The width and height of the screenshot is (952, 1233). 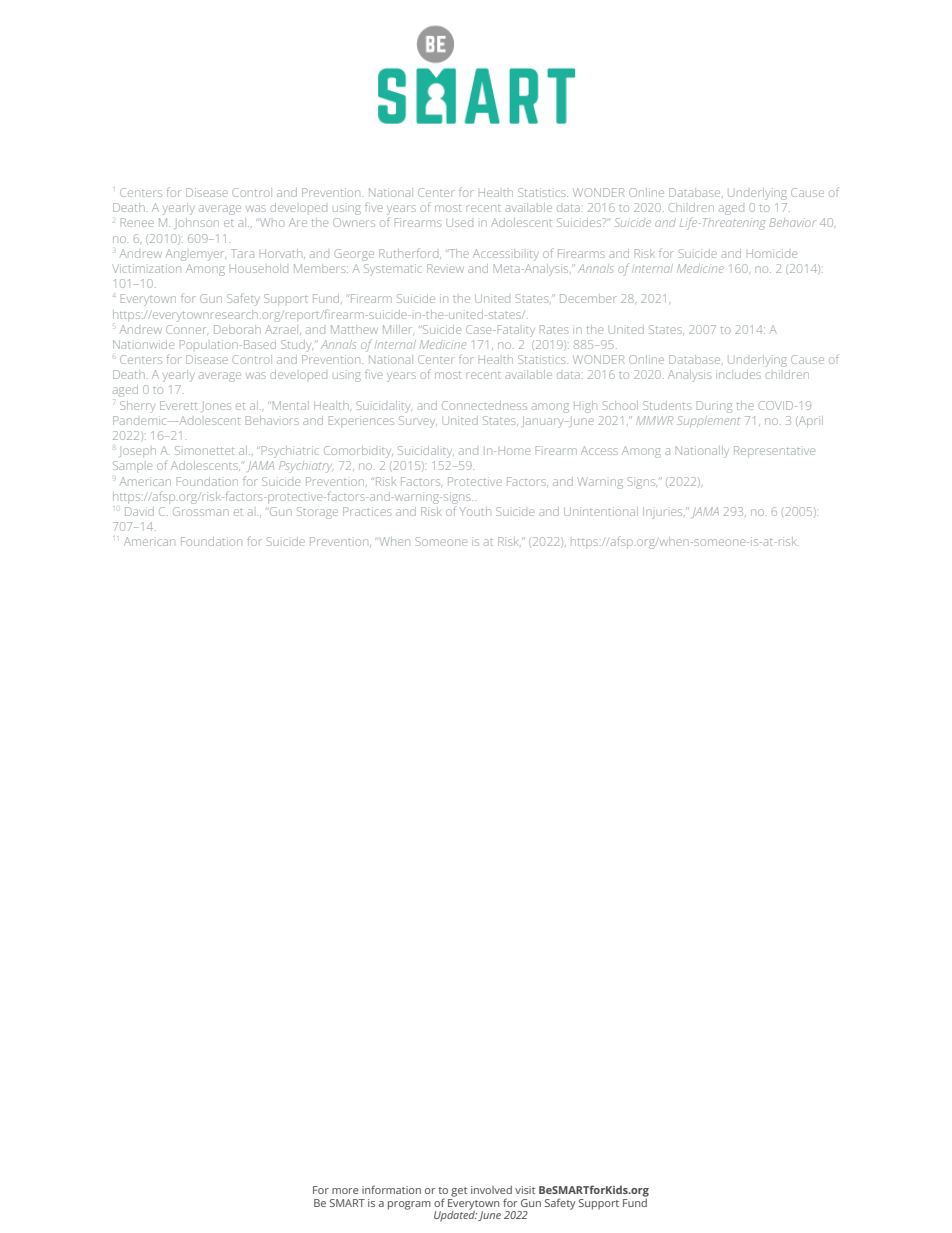 I want to click on Youth, so click(x=475, y=511).
